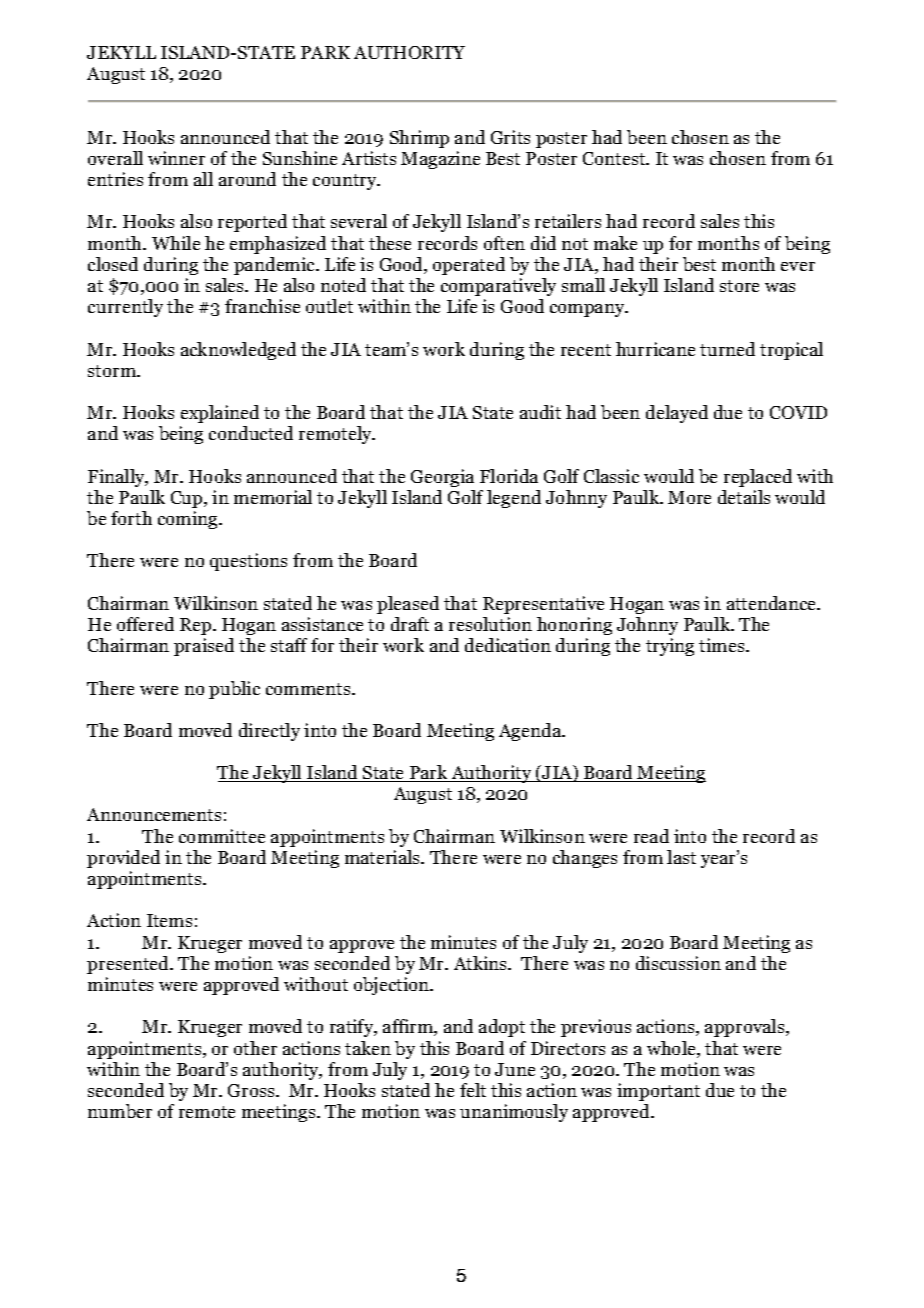 The height and width of the image is (1308, 924). What do you see at coordinates (677, 414) in the image?
I see `delayed` at bounding box center [677, 414].
